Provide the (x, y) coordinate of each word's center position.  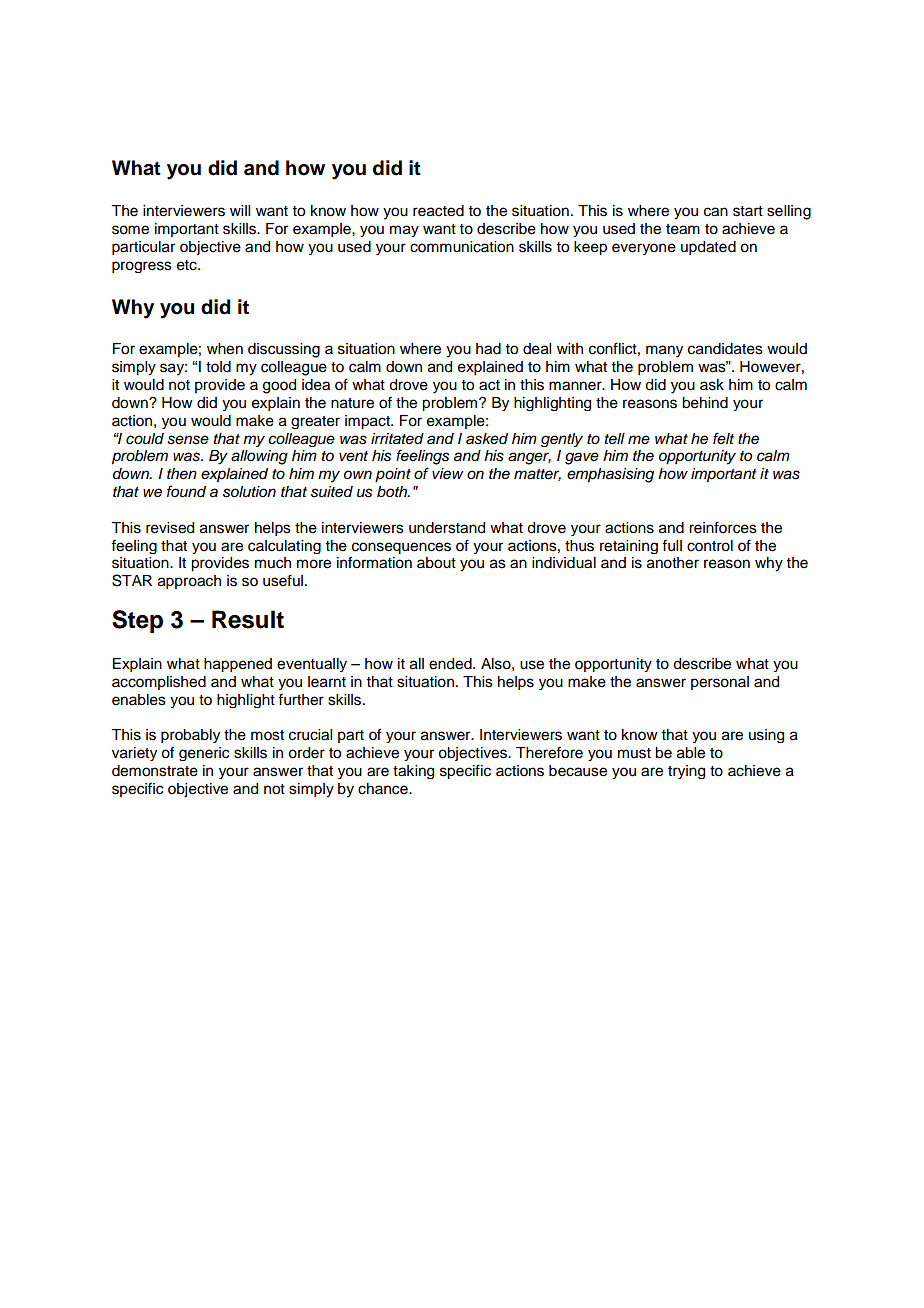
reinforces (723, 527)
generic (204, 754)
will (240, 210)
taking (413, 772)
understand (447, 528)
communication (462, 247)
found (186, 491)
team (683, 229)
